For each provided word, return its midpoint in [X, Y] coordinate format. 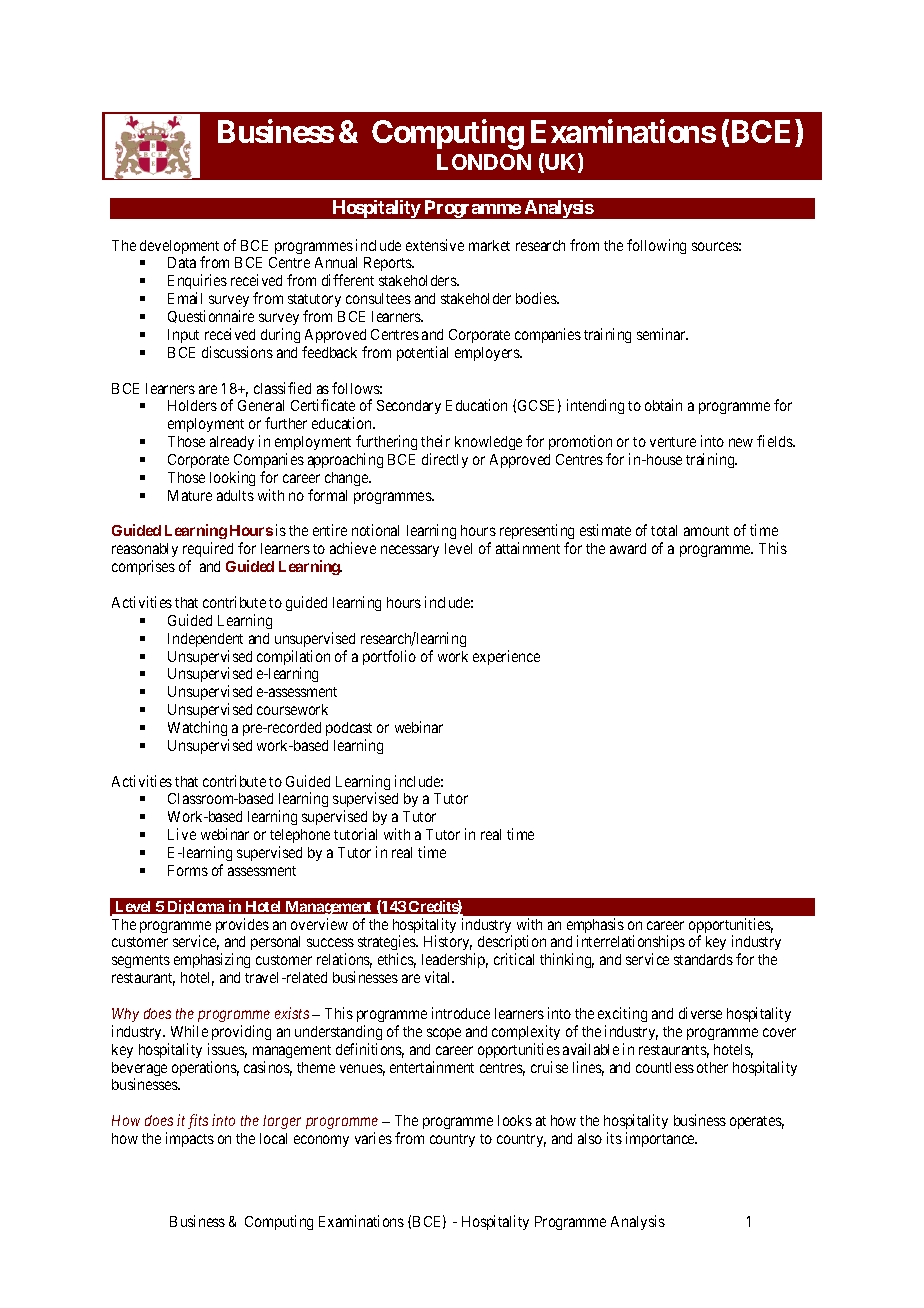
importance [661, 1139]
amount [706, 531]
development [179, 248]
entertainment [432, 1067]
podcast [349, 729]
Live [182, 834]
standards [703, 959]
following [656, 246]
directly [445, 460]
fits [198, 1121]
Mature [190, 495]
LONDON [484, 162]
